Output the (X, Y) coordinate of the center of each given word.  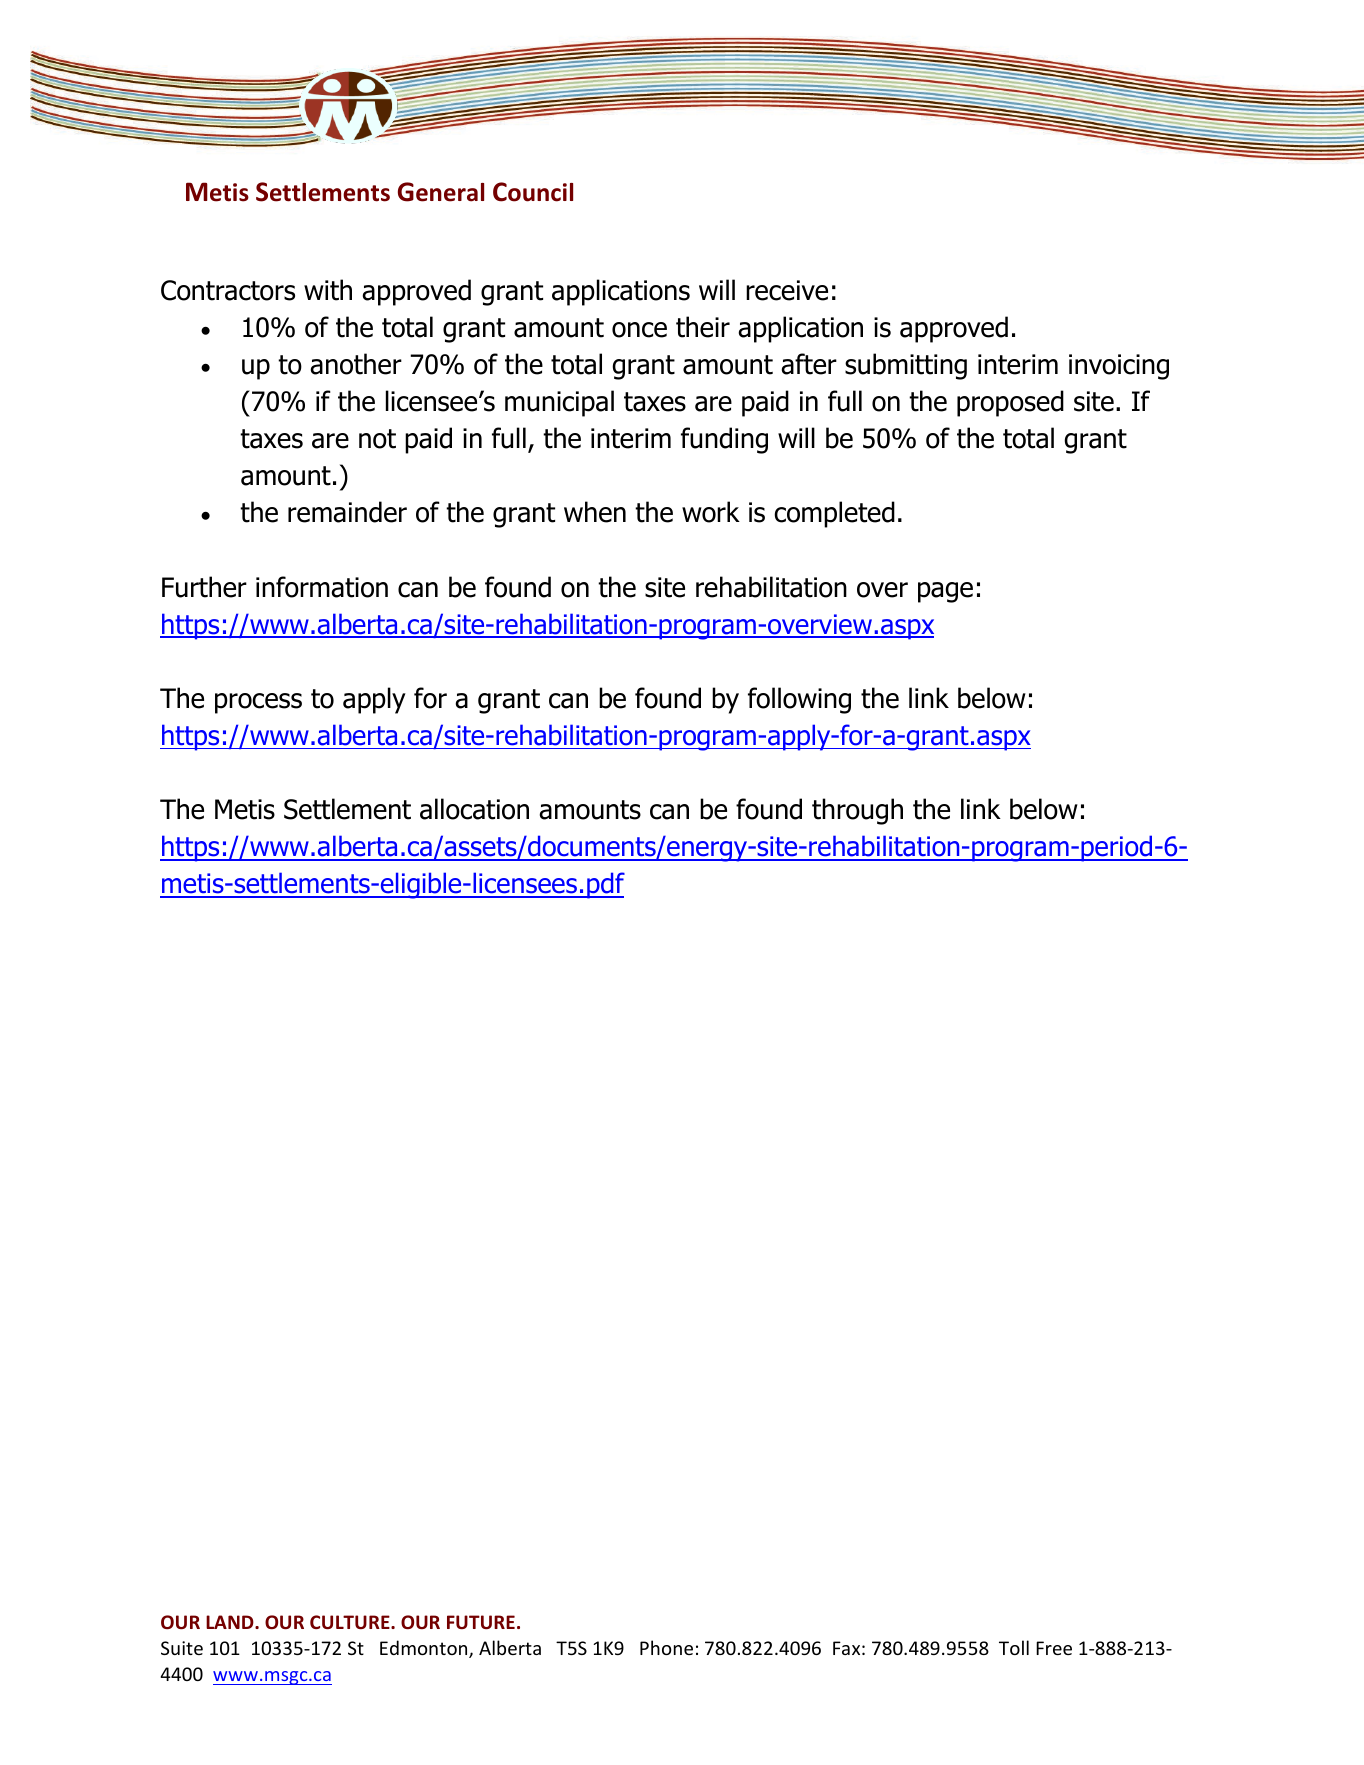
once (639, 330)
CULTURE (351, 1622)
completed (834, 514)
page (945, 592)
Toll (1014, 1647)
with (328, 290)
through (857, 811)
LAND (231, 1622)
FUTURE (481, 1622)
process (258, 703)
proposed (1010, 403)
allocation (474, 809)
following (799, 700)
